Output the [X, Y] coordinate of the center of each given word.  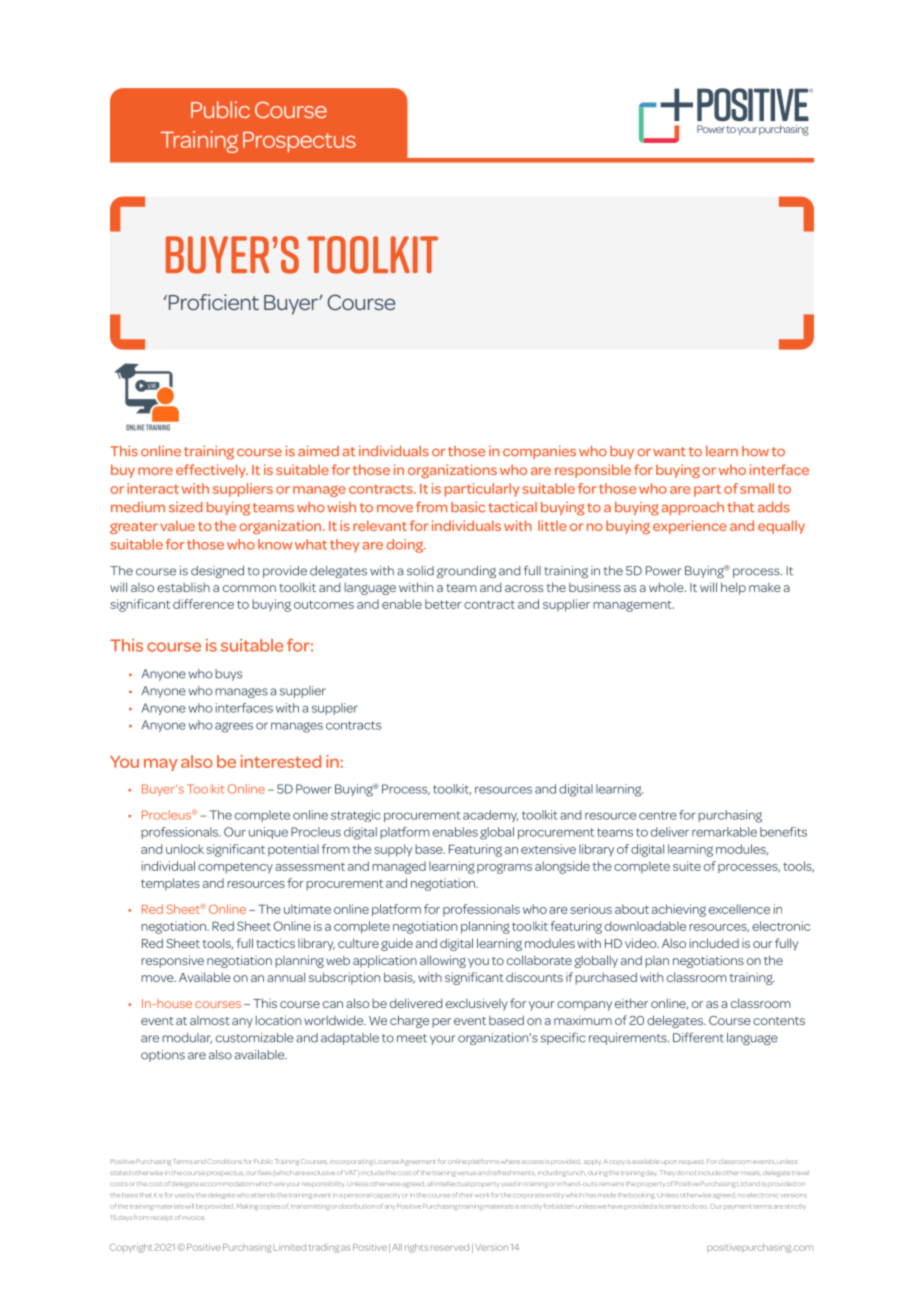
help [733, 588]
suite [687, 866]
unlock [185, 849]
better [443, 604]
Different [698, 1037]
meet [412, 1038]
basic [468, 507]
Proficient [212, 302]
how [755, 451]
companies [539, 452]
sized [185, 507]
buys [228, 675]
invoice [194, 1218]
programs [504, 868]
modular [187, 1038]
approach [692, 508]
